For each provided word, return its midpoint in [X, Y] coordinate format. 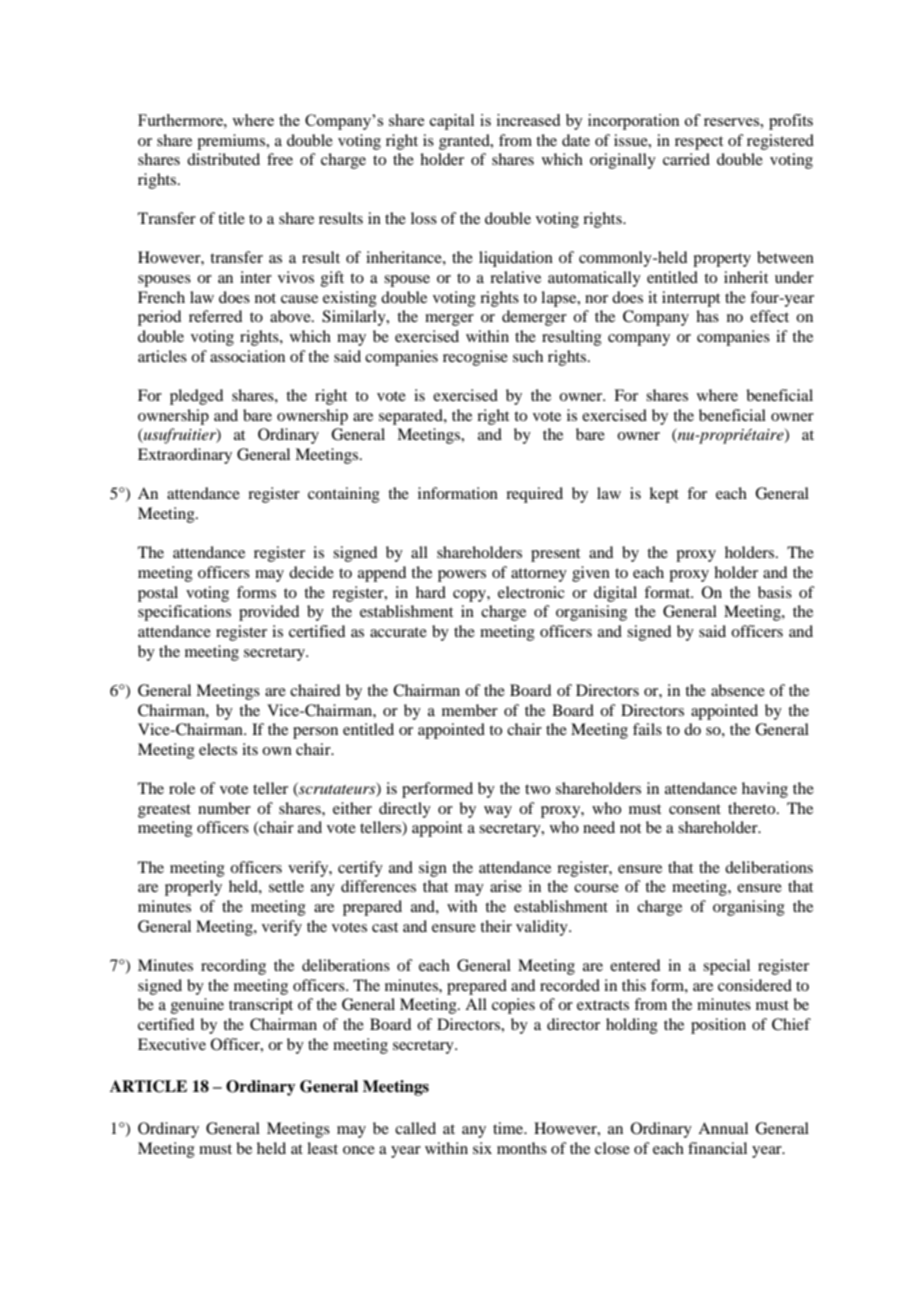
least [322, 1148]
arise [506, 886]
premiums [232, 142]
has [707, 316]
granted [465, 142]
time [509, 1128]
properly [193, 888]
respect [699, 143]
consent [695, 809]
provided [269, 613]
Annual [723, 1128]
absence [738, 690]
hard [431, 592]
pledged [196, 397]
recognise [475, 358]
